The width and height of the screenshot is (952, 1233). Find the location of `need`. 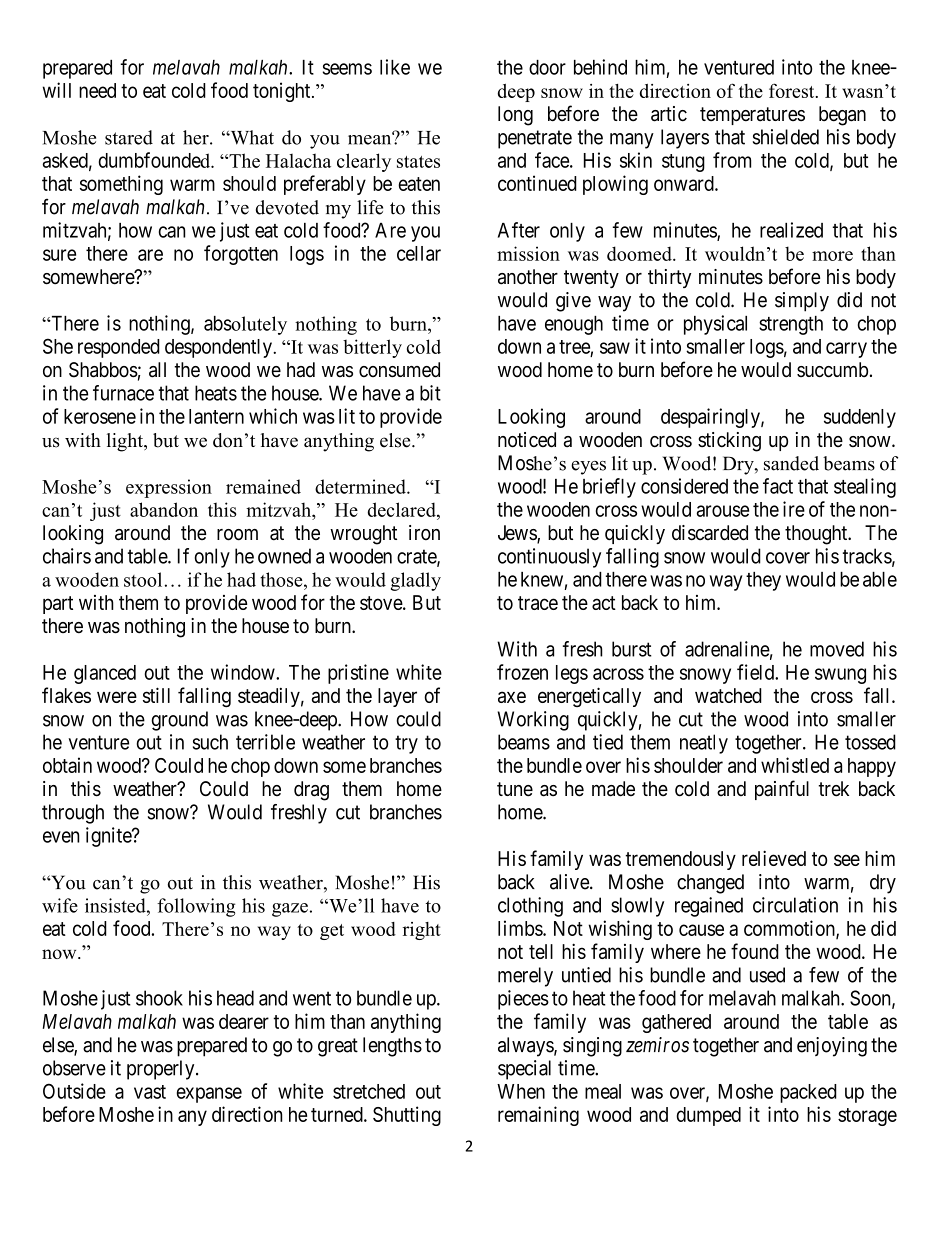

need is located at coordinates (97, 90).
